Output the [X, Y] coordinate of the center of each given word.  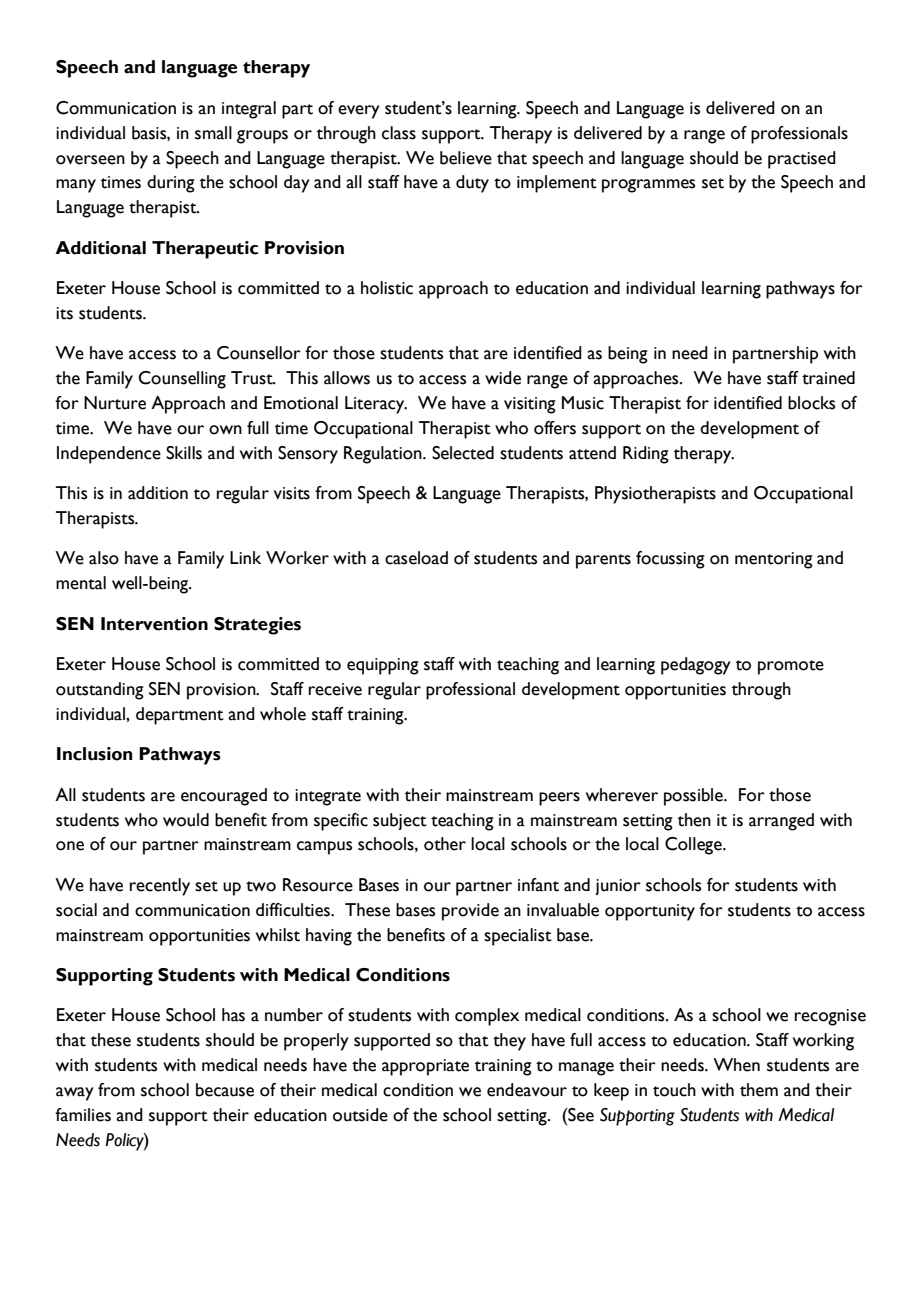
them [759, 1090]
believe [466, 158]
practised [802, 160]
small [213, 133]
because [225, 1090]
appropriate [425, 1067]
